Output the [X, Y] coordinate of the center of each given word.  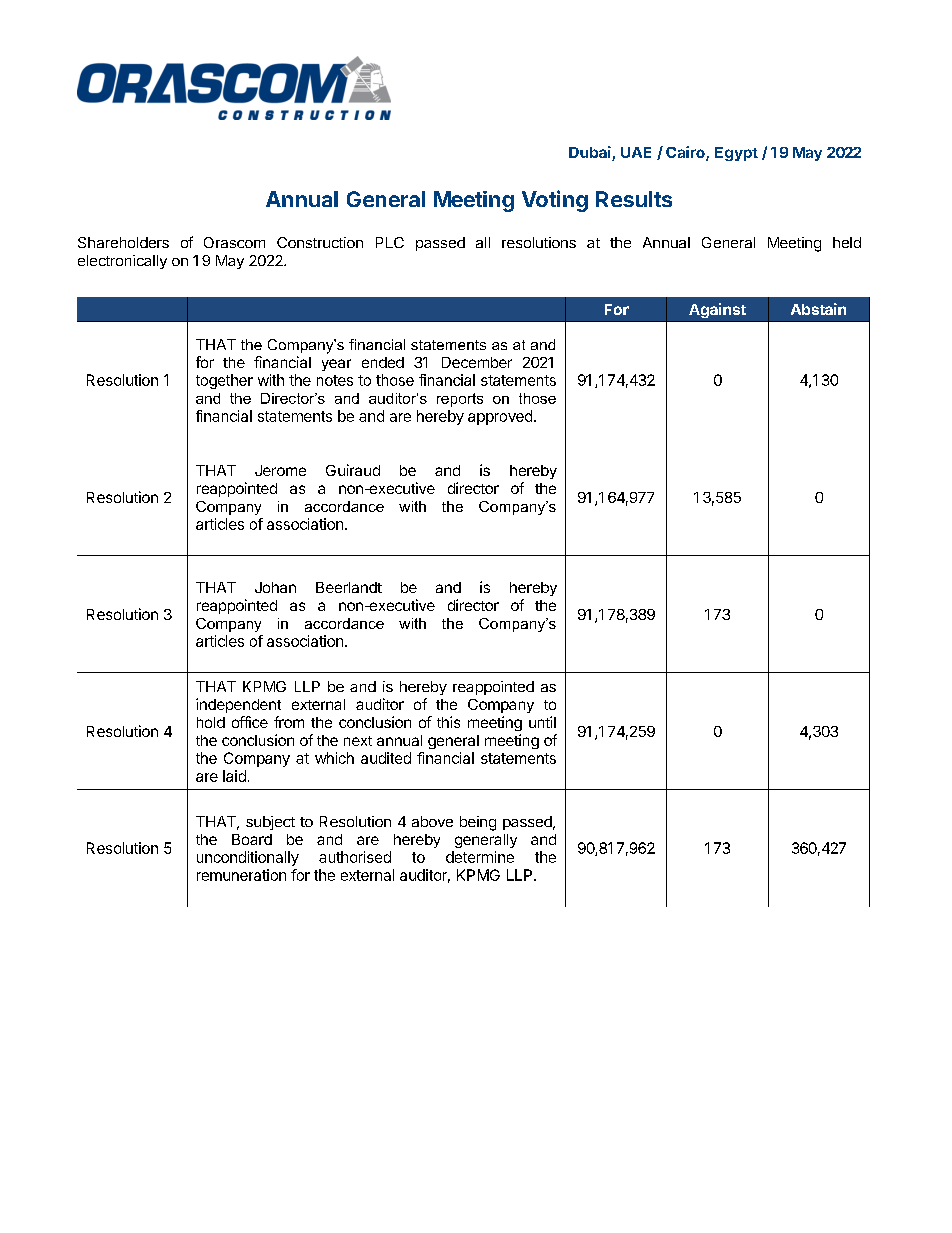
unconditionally [248, 858]
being [478, 823]
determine [480, 857]
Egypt [736, 154]
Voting [555, 201]
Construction [320, 242]
